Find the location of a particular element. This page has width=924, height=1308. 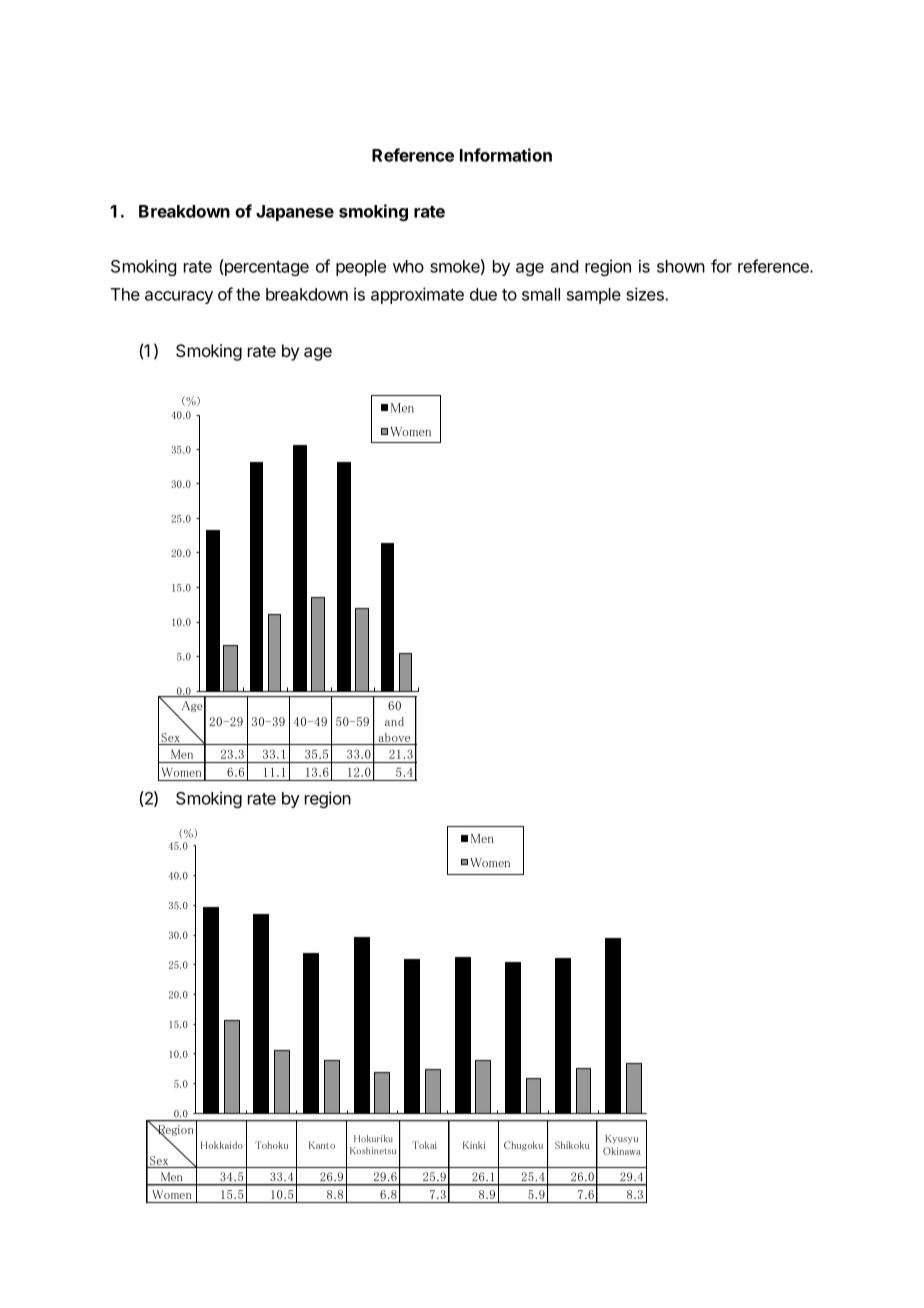

Okinawa is located at coordinates (622, 1151).
